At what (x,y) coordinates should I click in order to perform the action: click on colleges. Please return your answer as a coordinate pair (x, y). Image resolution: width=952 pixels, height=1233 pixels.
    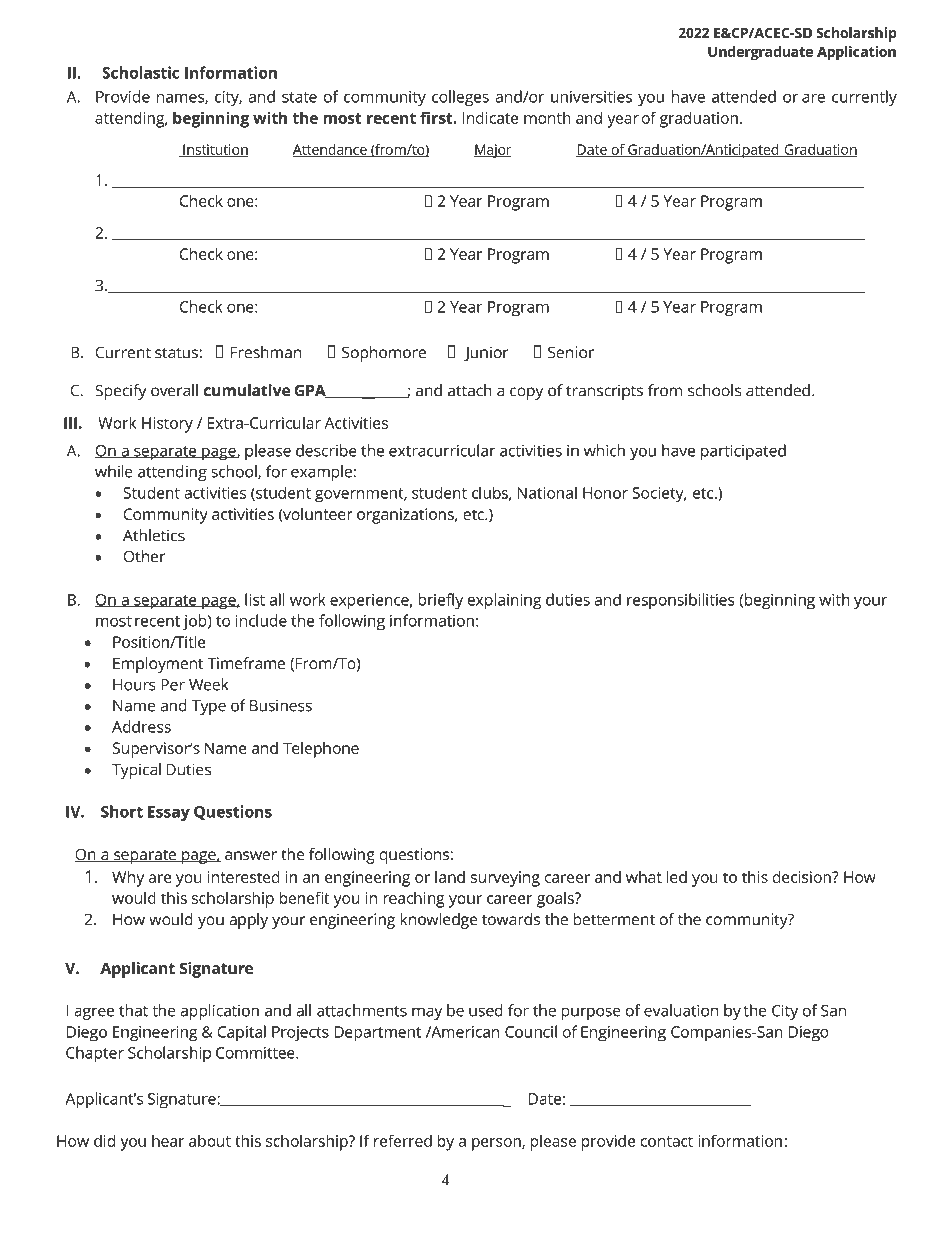
    Looking at the image, I should click on (460, 98).
